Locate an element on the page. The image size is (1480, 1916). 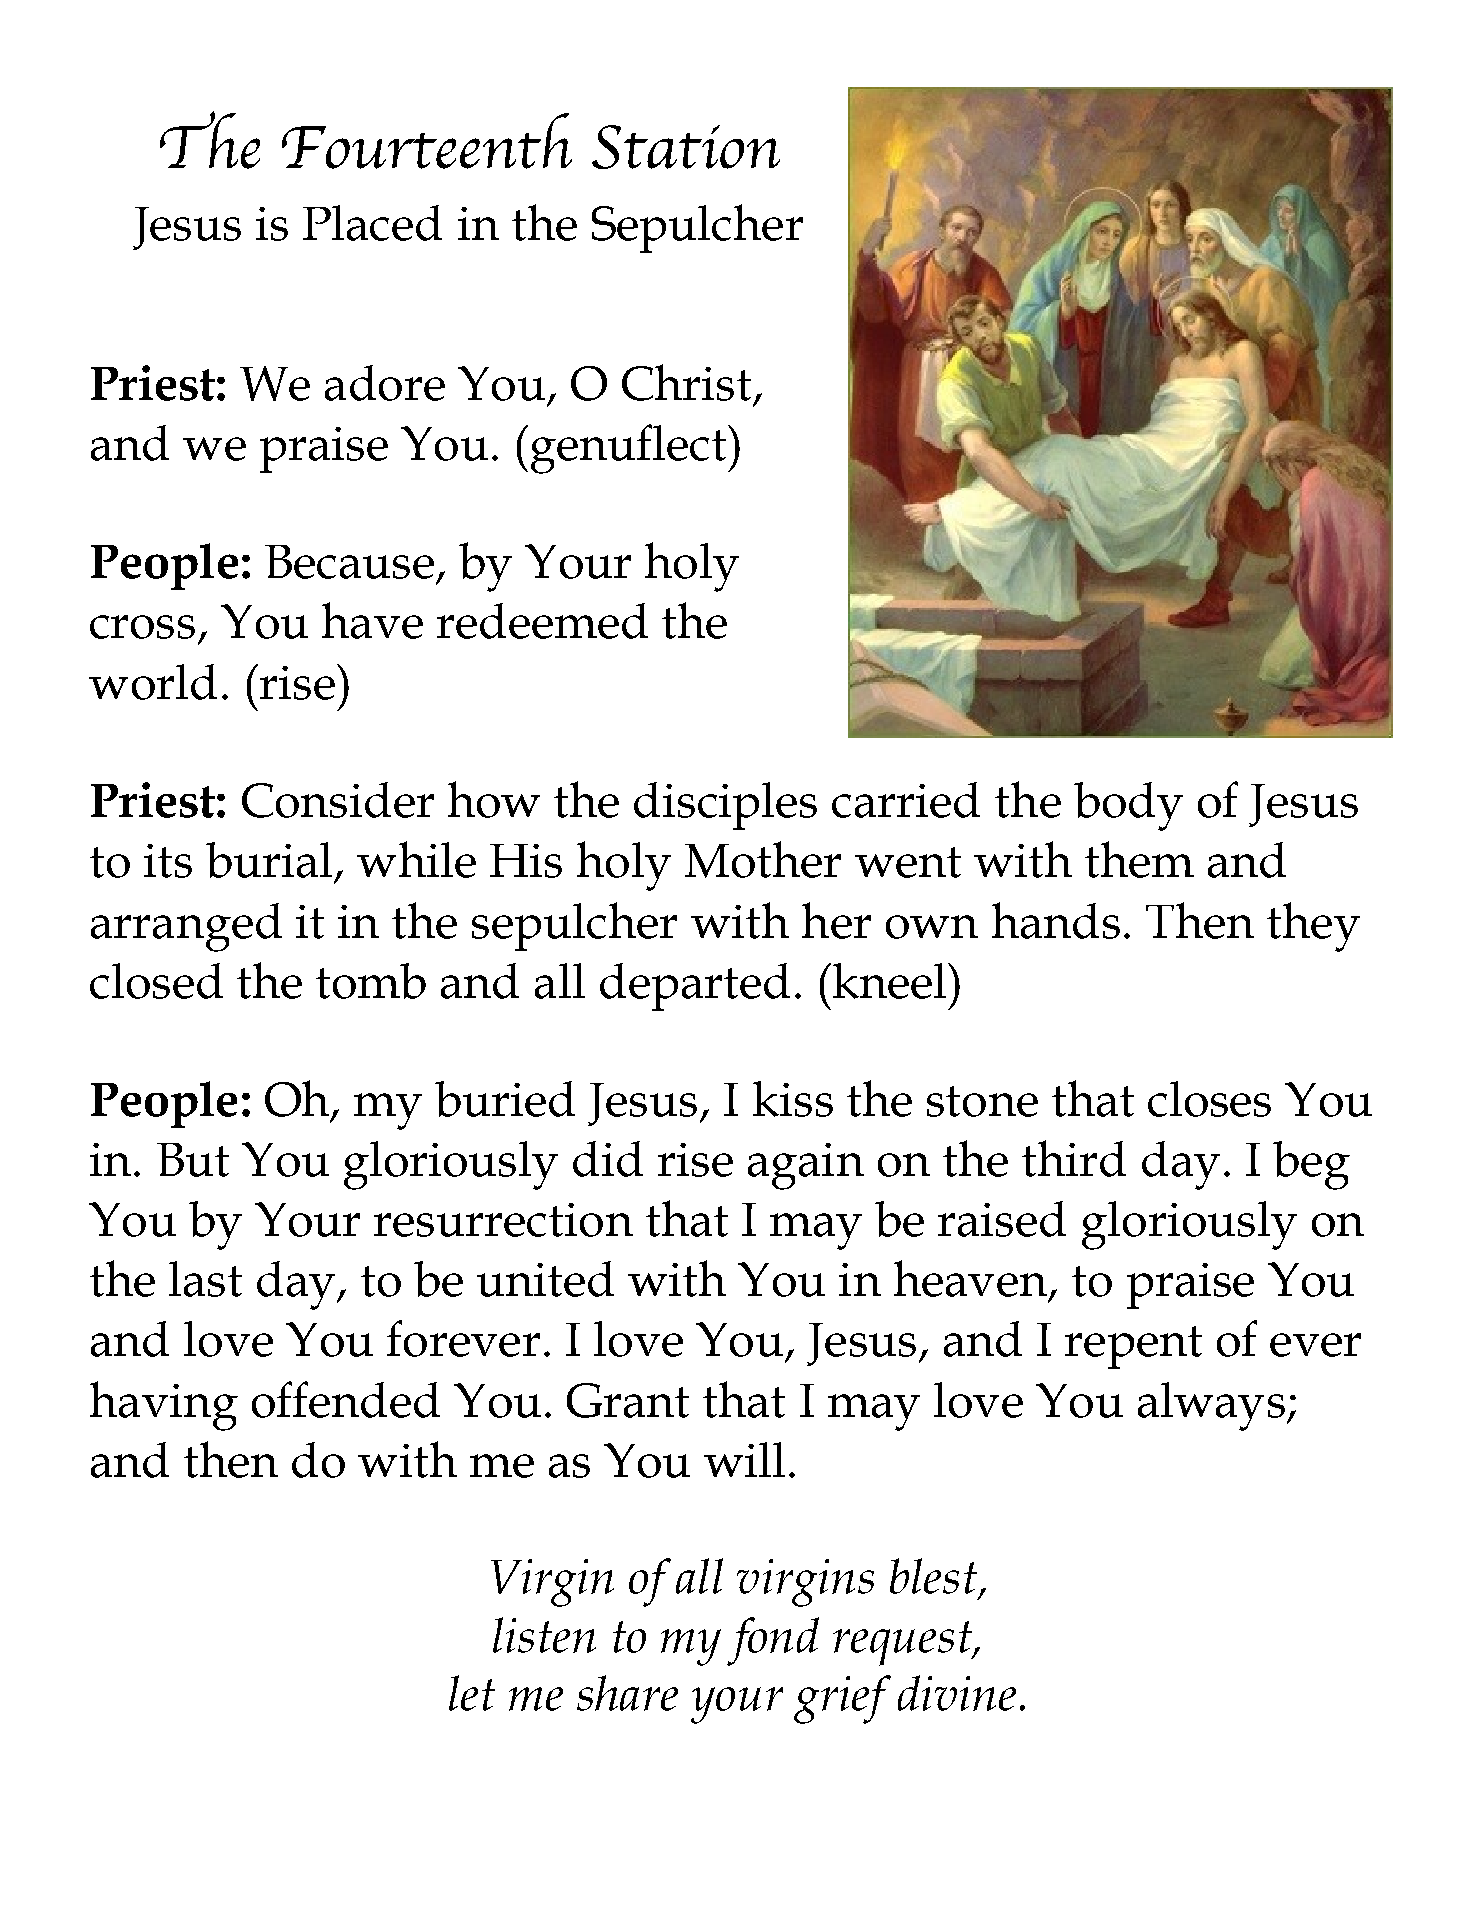
let is located at coordinates (472, 1693).
